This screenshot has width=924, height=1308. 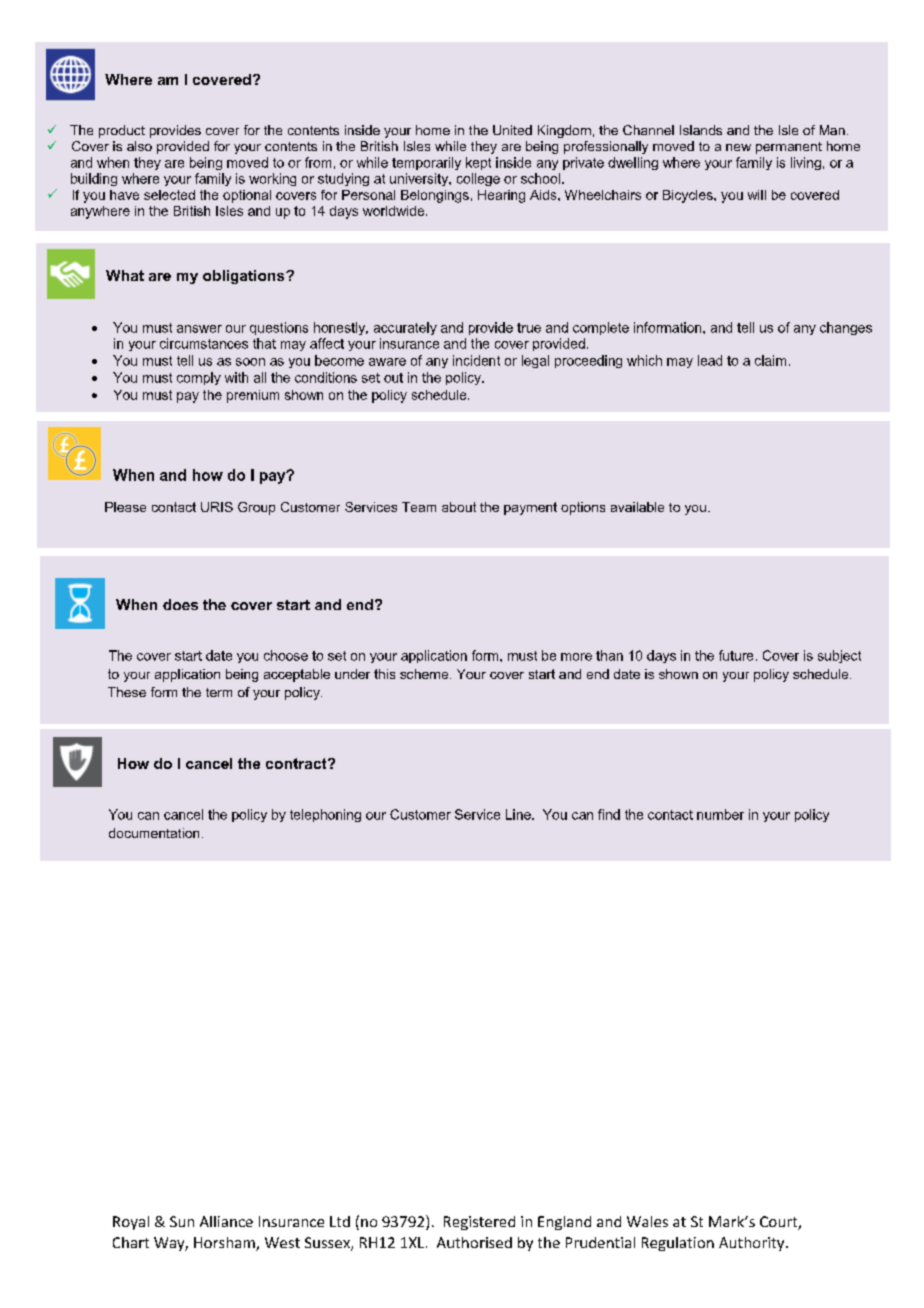 I want to click on new, so click(x=738, y=147).
